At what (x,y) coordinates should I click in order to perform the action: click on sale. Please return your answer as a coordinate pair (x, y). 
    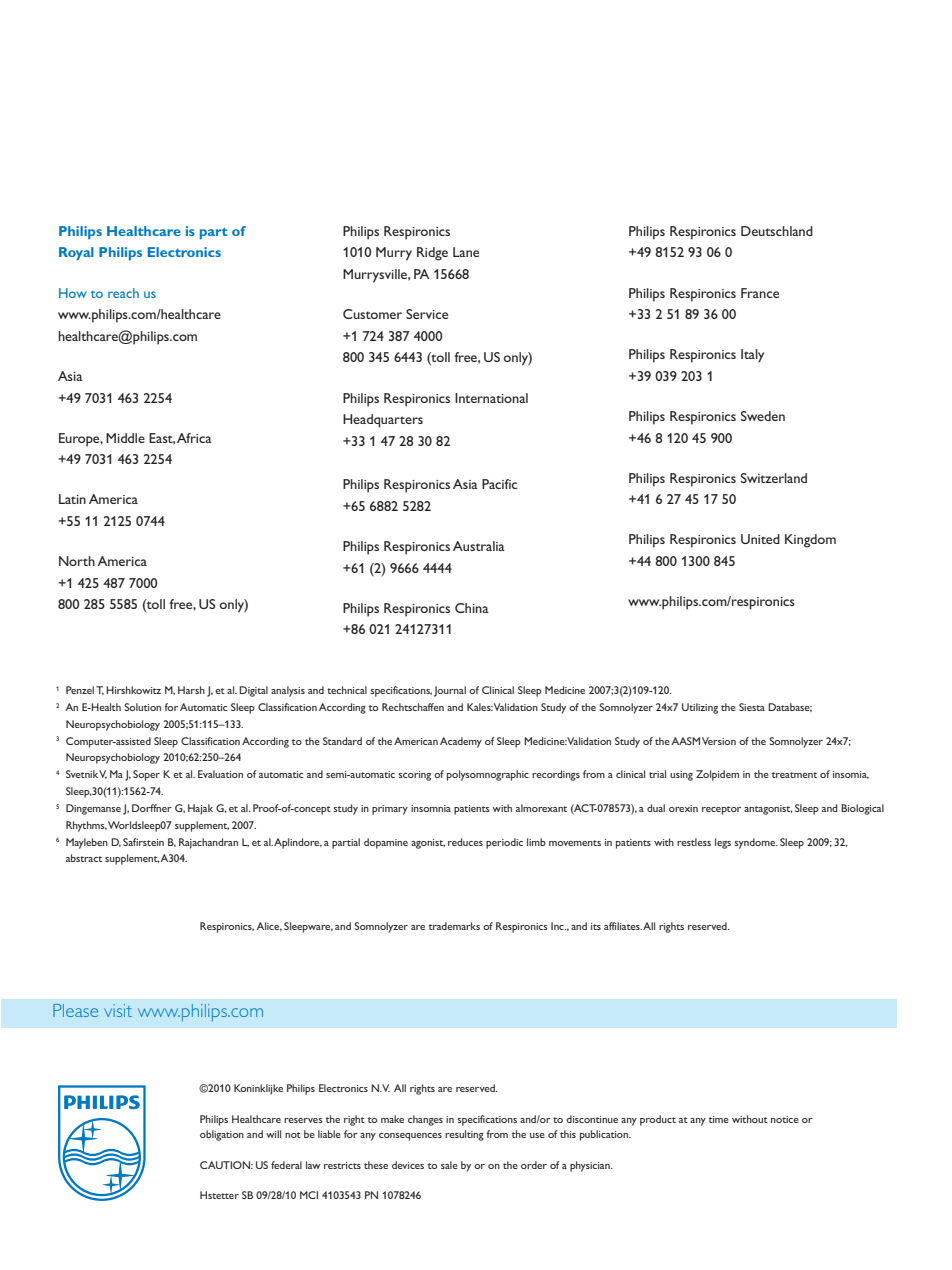
    Looking at the image, I should click on (449, 1165).
